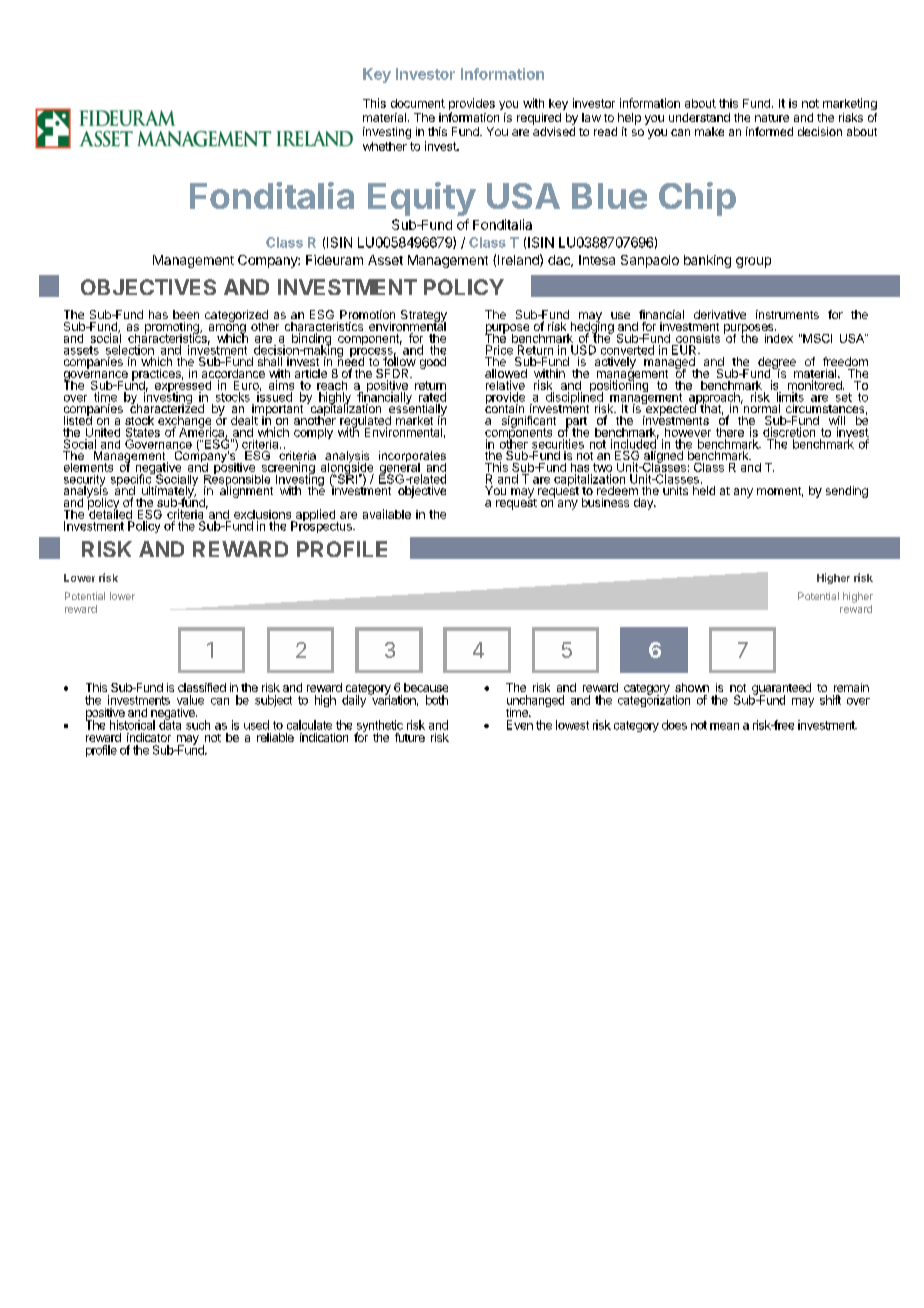  I want to click on data, so click(170, 724).
